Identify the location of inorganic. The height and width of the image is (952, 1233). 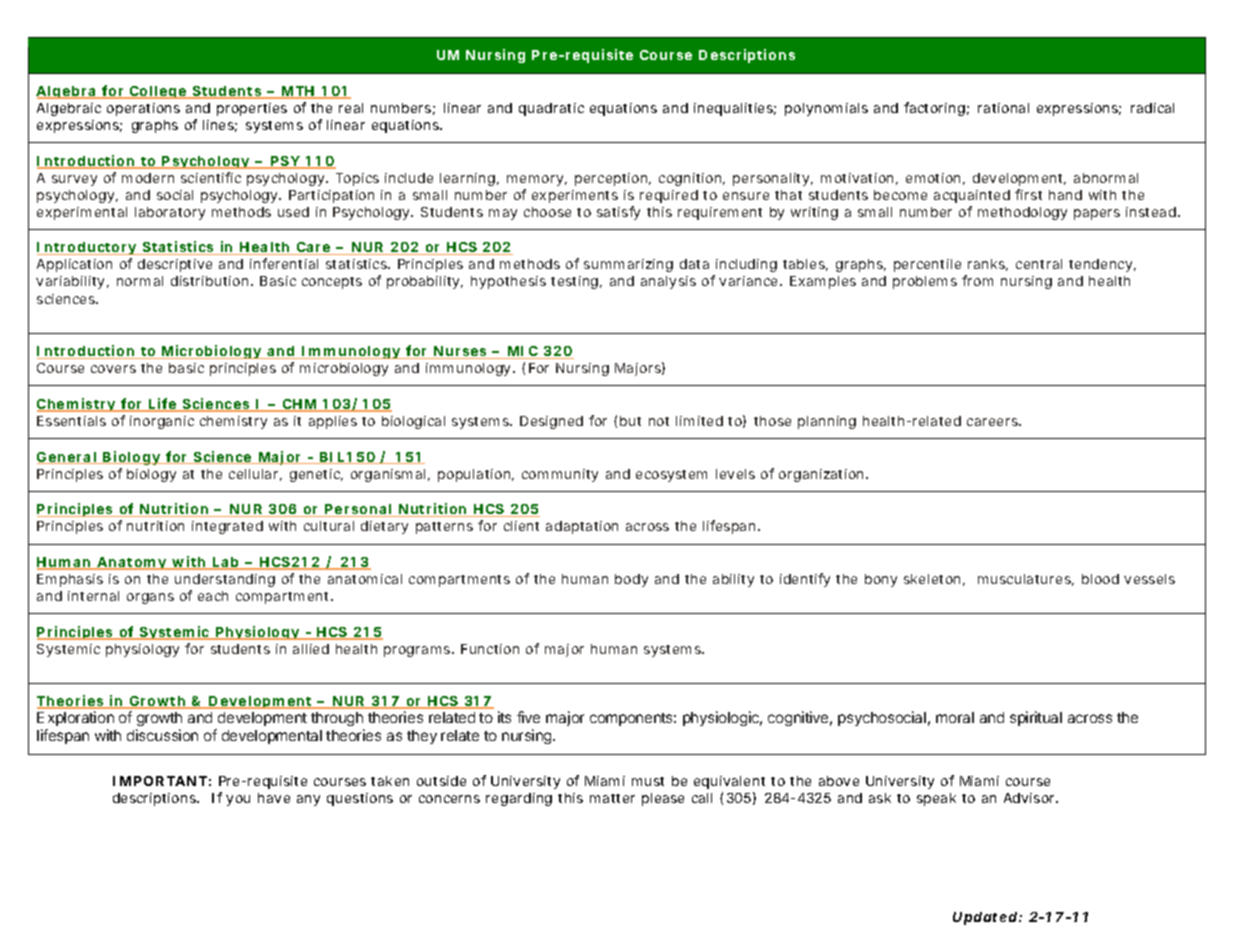
(162, 422).
